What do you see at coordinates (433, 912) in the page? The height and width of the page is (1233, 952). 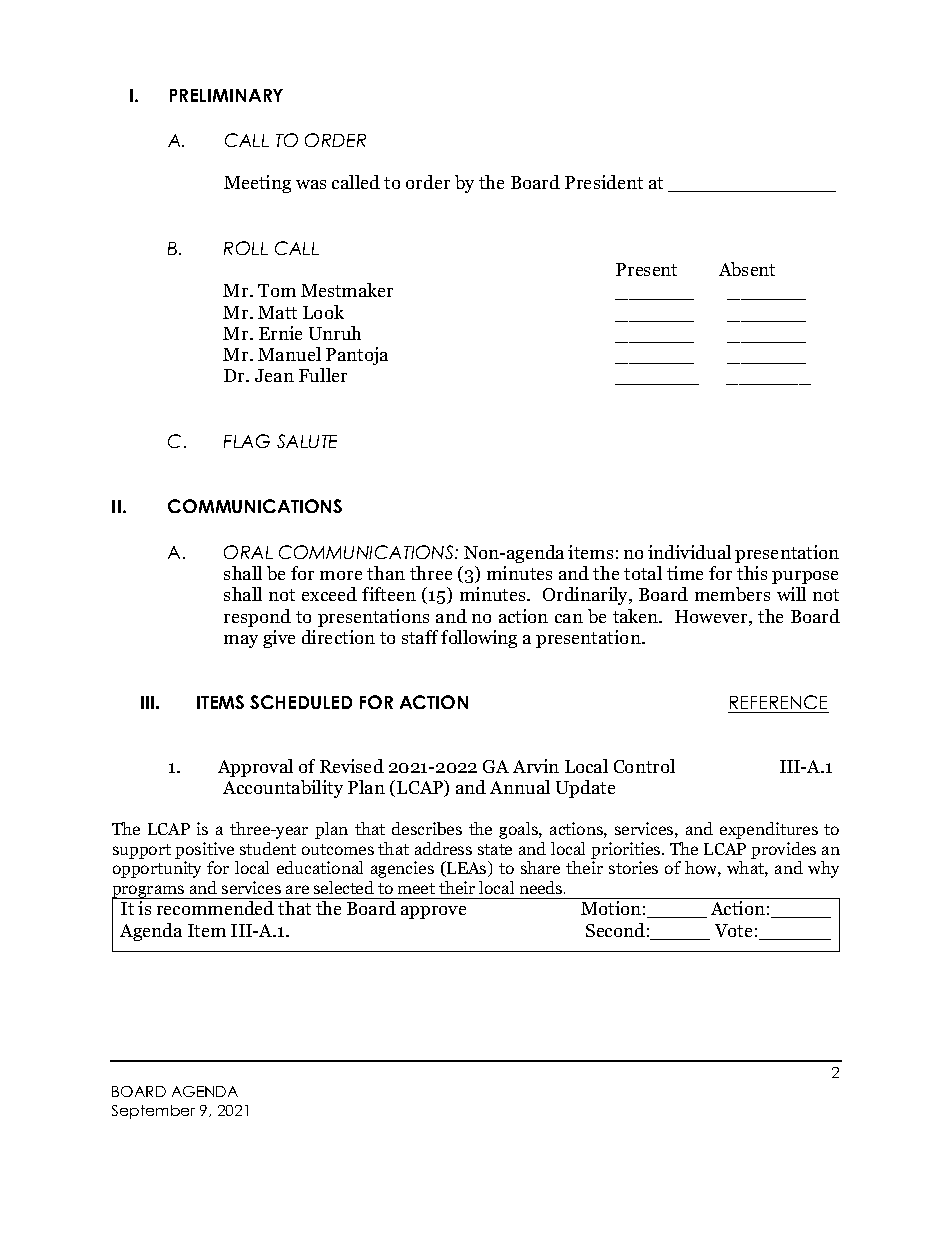 I see `approve` at bounding box center [433, 912].
